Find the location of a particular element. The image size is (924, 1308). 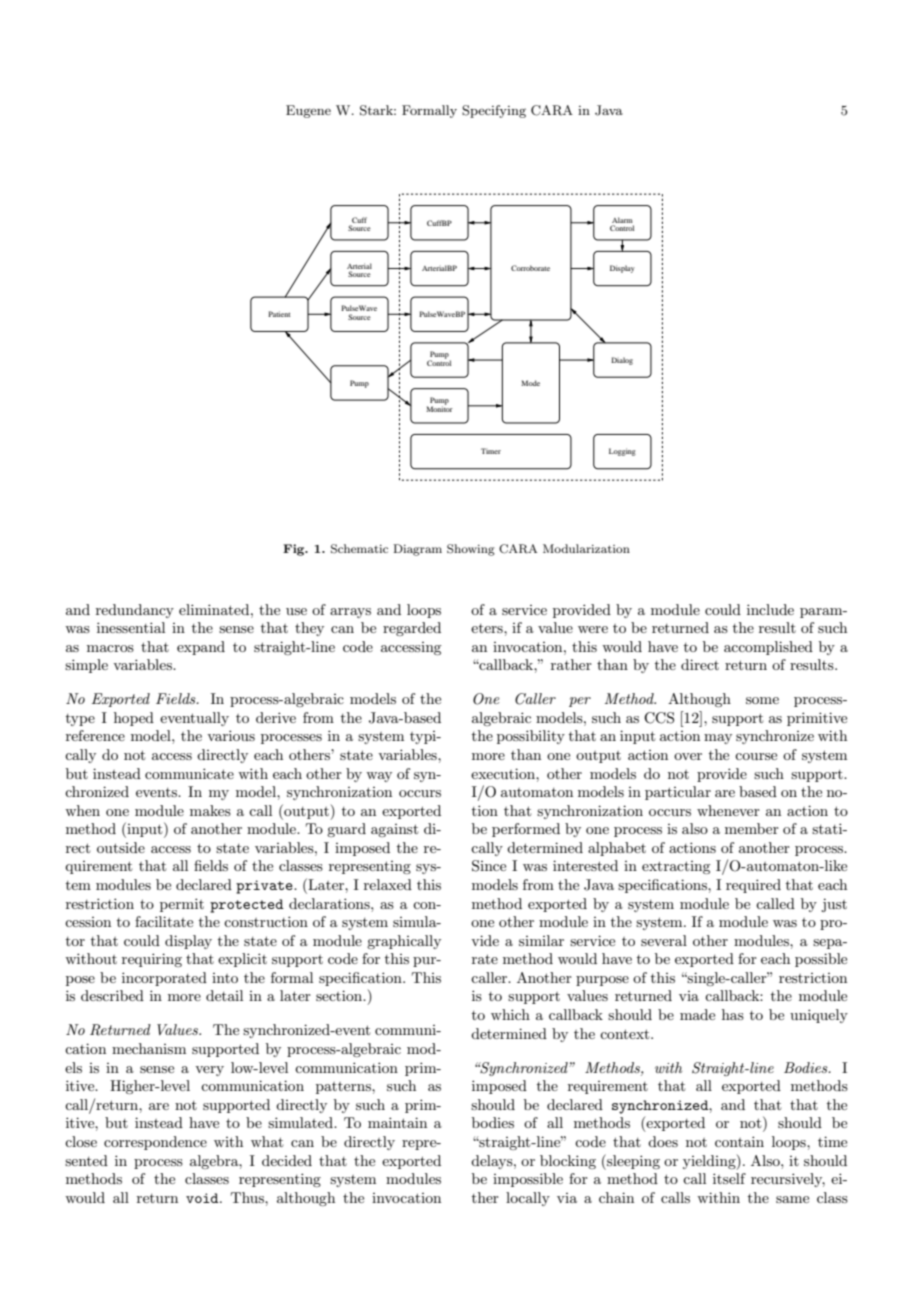

Specifying is located at coordinates (494, 111).
